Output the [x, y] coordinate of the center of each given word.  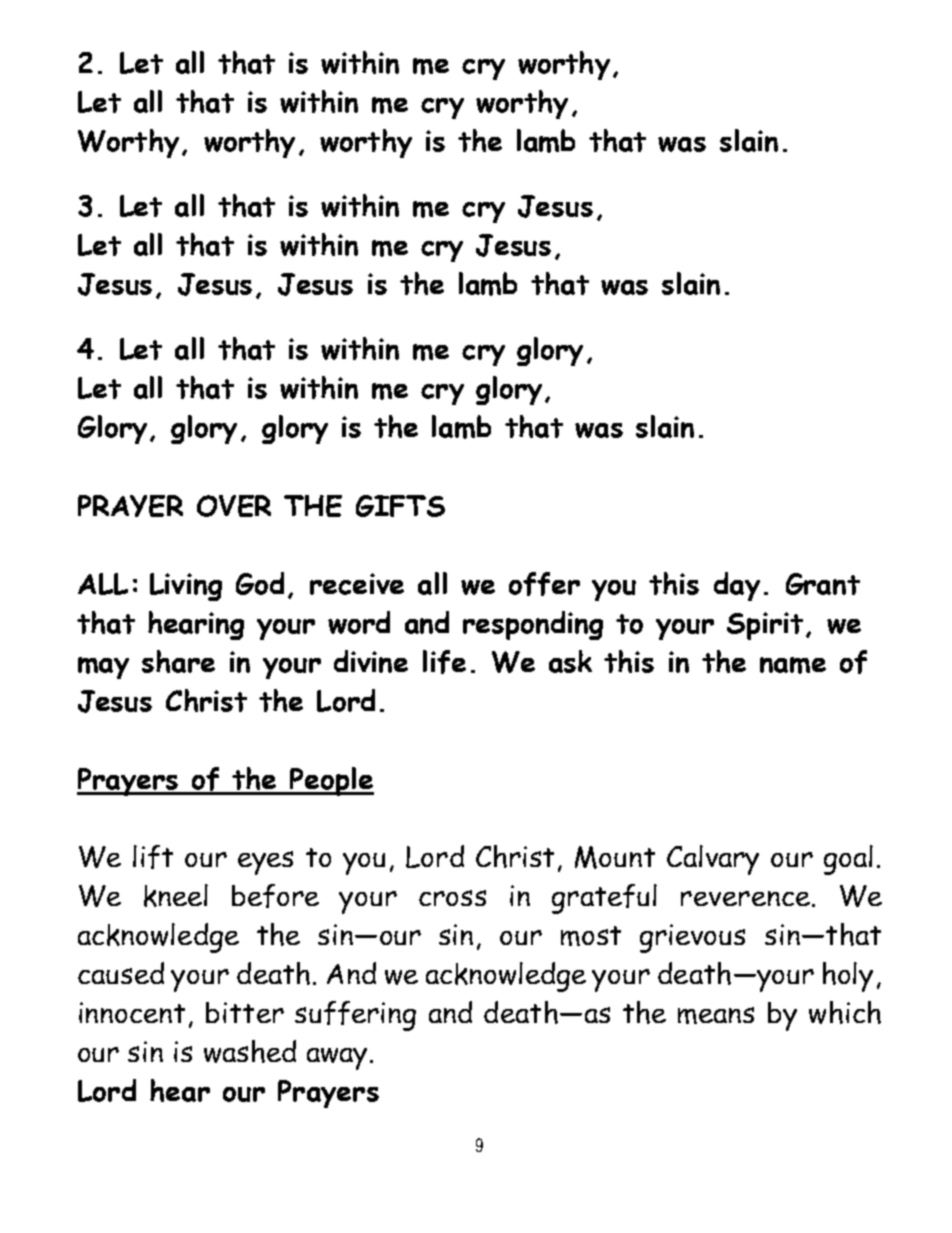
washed [250, 1051]
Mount [615, 857]
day [737, 586]
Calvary [713, 860]
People [331, 781]
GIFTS [400, 506]
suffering [355, 1016]
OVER [234, 506]
